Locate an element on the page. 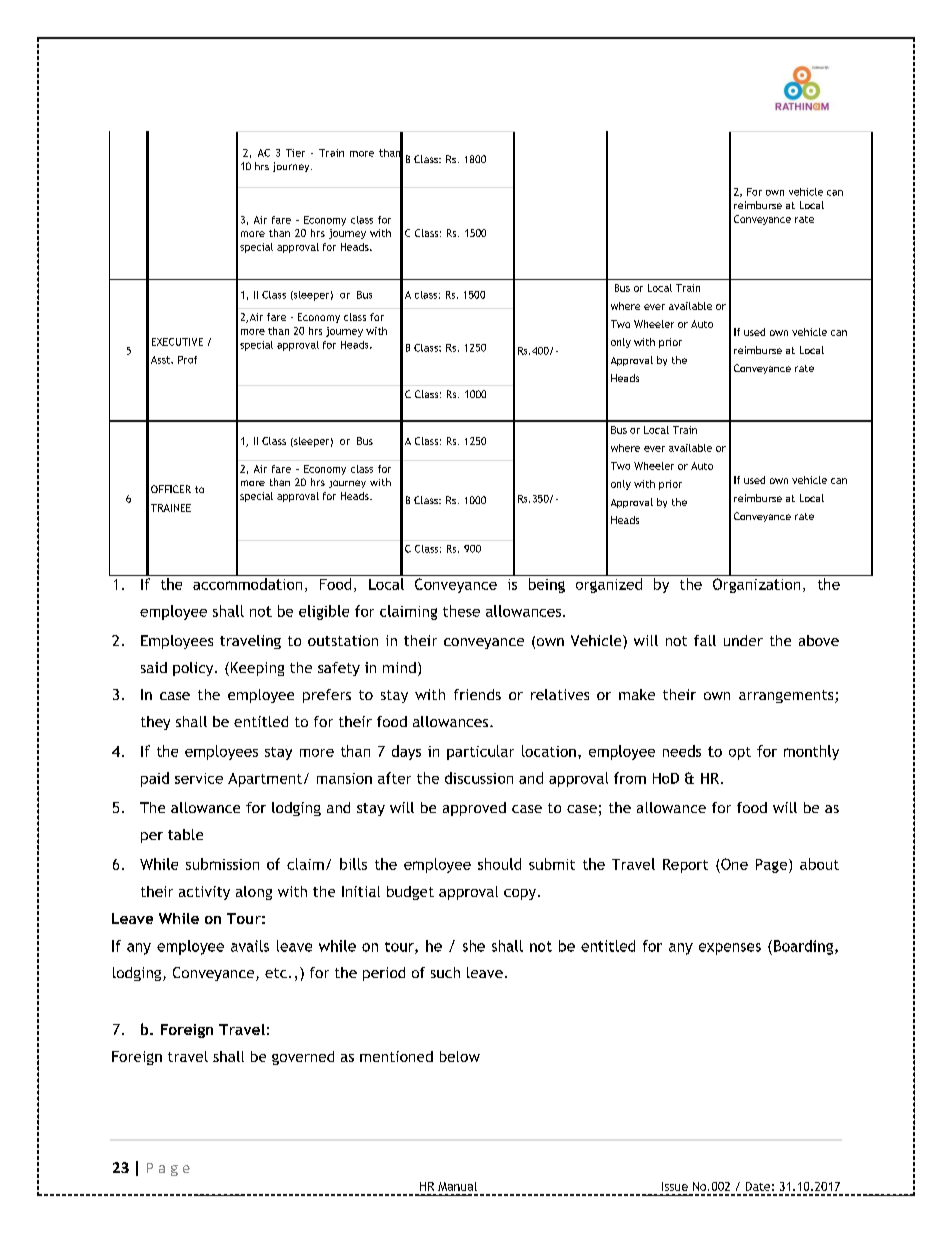  under is located at coordinates (743, 640).
